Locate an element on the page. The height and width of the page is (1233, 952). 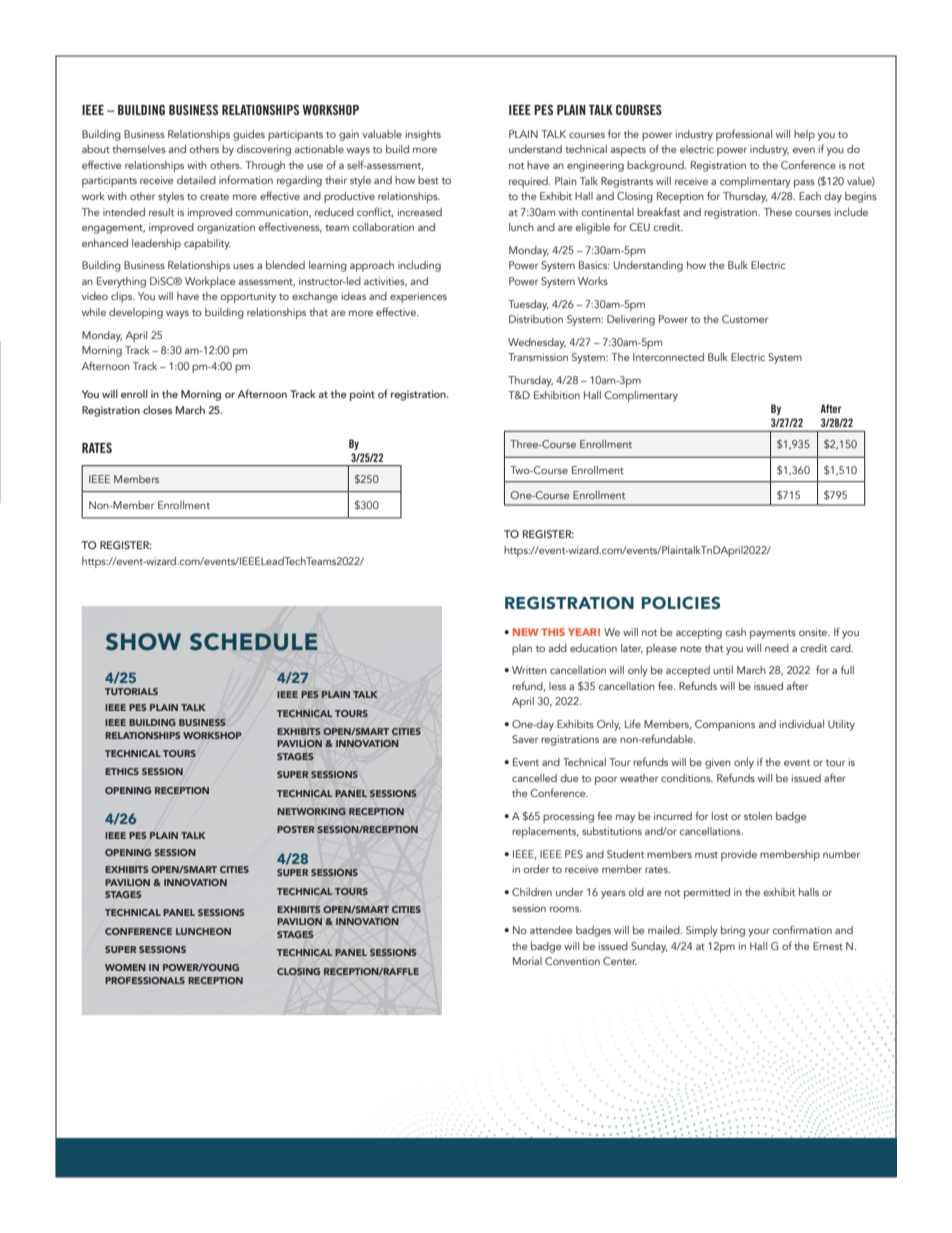
WOMEN is located at coordinates (125, 967).
